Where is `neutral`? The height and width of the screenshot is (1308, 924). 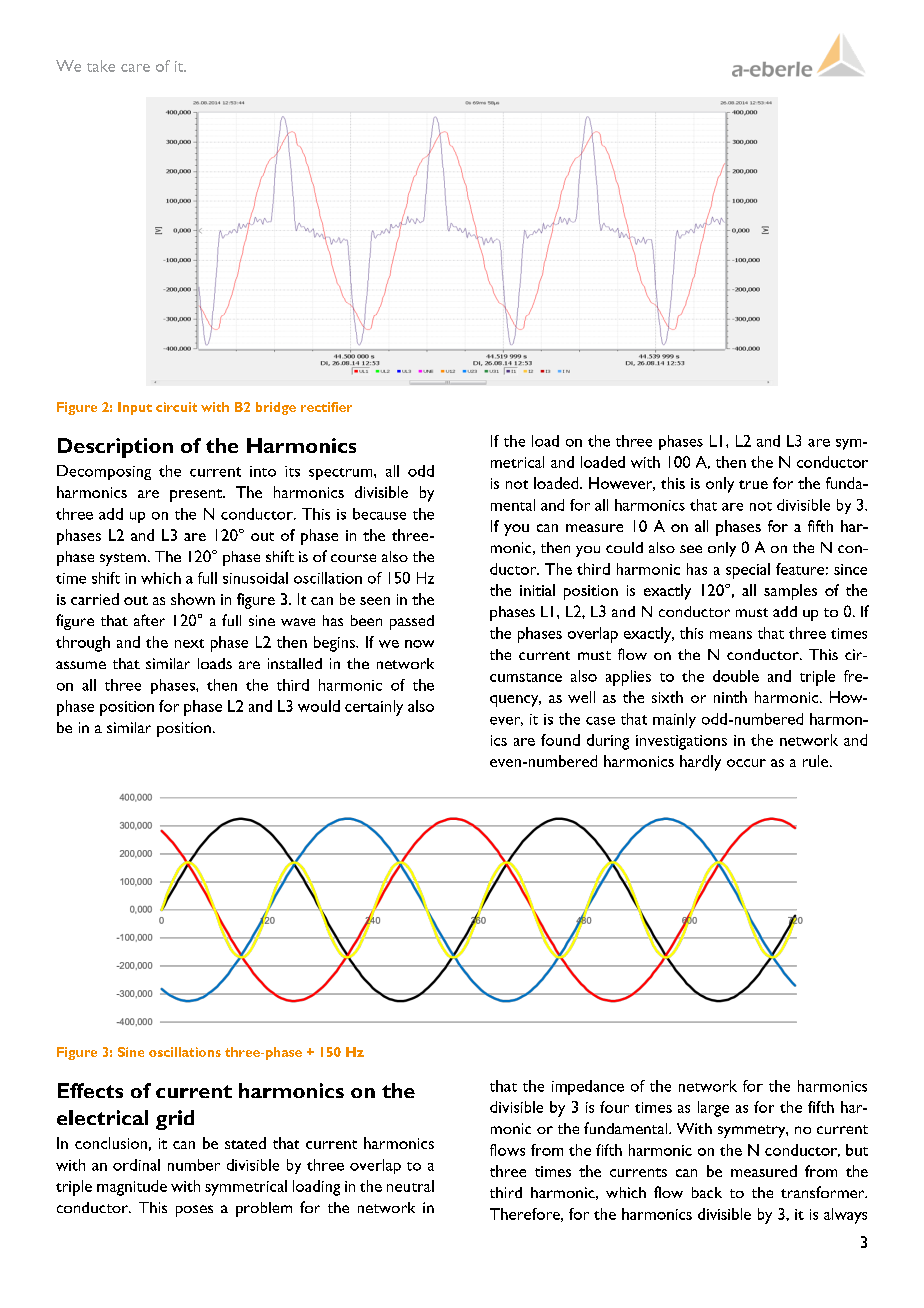 neutral is located at coordinates (410, 1186).
